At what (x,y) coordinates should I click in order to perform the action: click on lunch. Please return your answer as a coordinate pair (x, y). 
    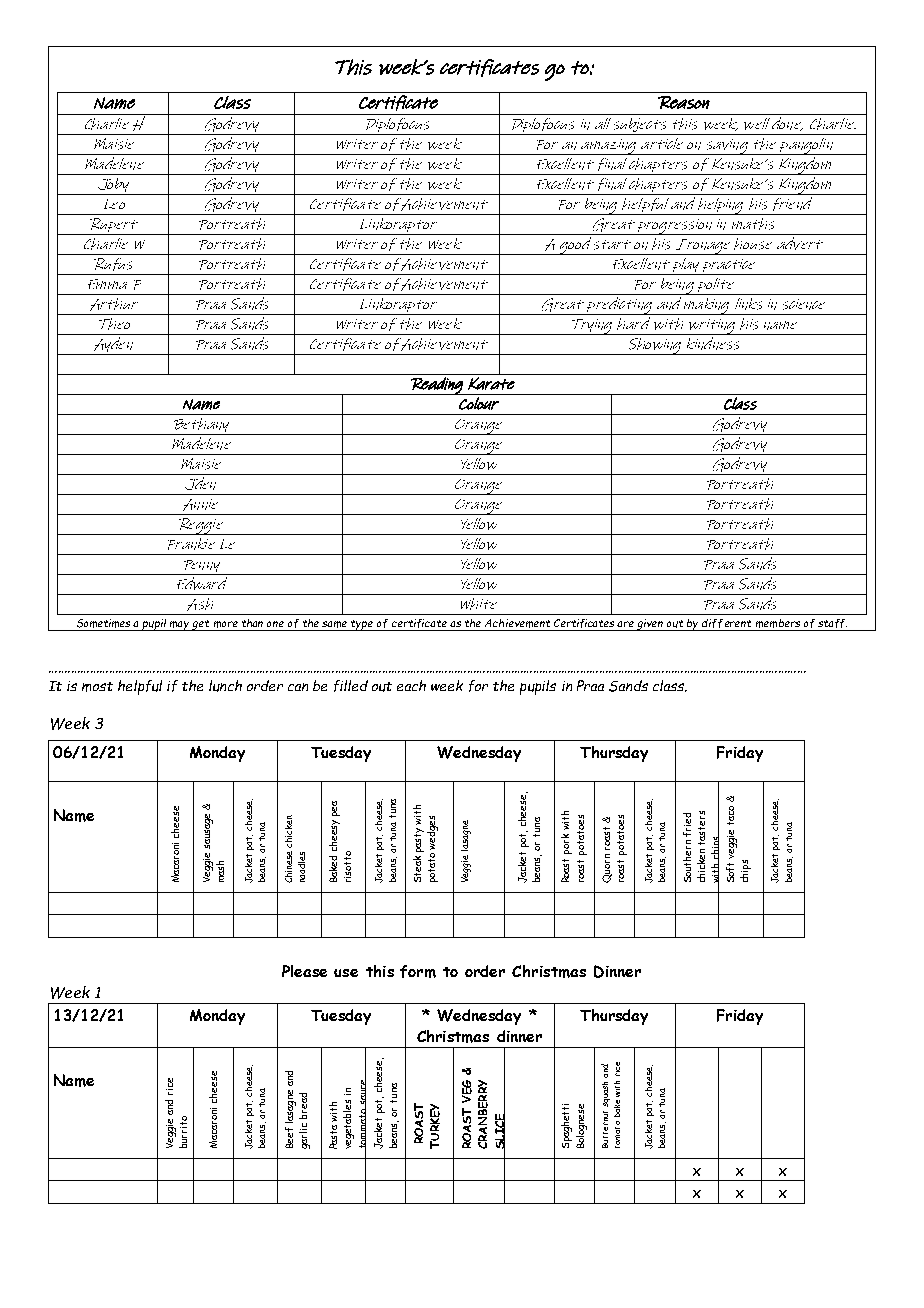
    Looking at the image, I should click on (225, 686).
